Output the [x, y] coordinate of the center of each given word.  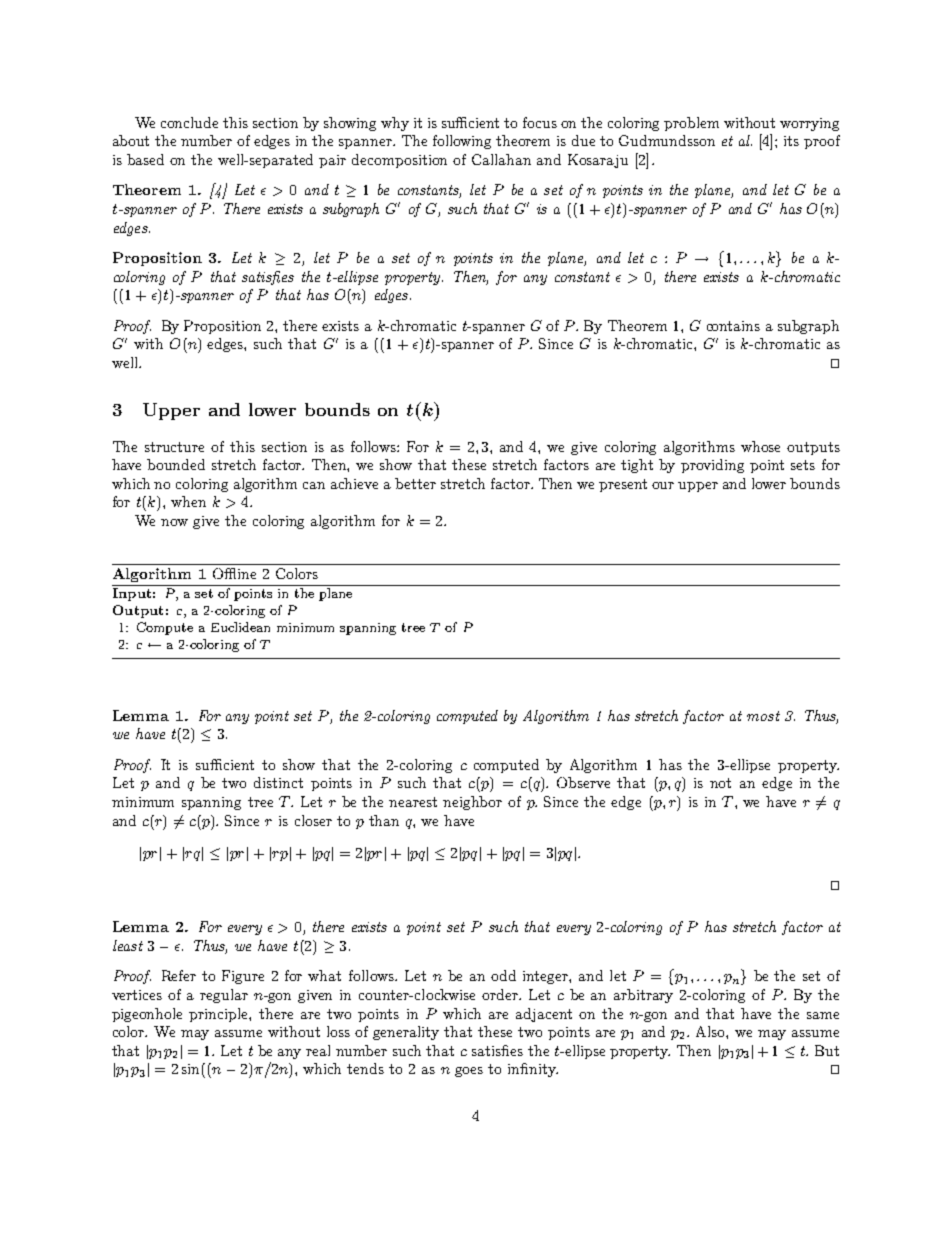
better [415, 483]
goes [469, 1072]
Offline [234, 573]
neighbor [472, 803]
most [763, 716]
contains [733, 326]
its [791, 141]
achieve [354, 483]
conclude [189, 122]
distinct [278, 782]
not [720, 783]
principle [219, 1015]
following [462, 142]
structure [174, 447]
